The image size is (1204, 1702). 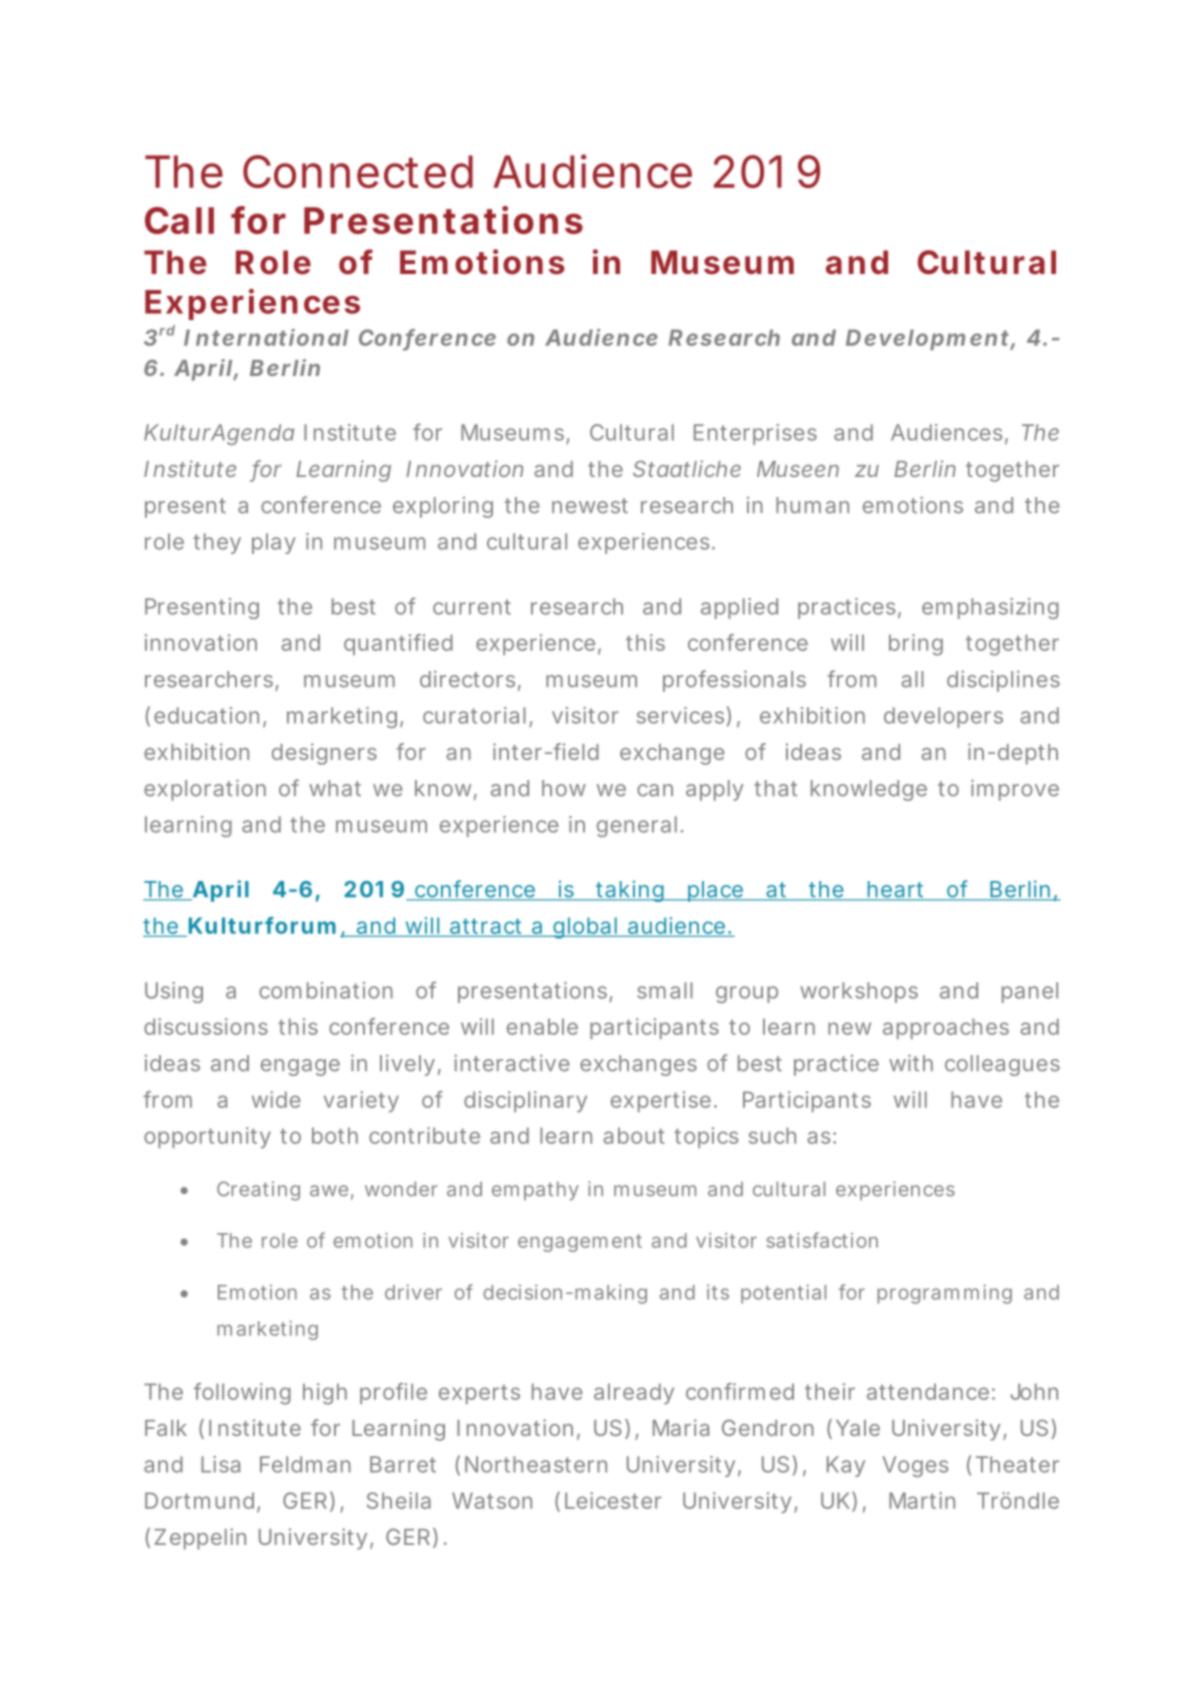 What do you see at coordinates (358, 171) in the screenshot?
I see `Connected` at bounding box center [358, 171].
